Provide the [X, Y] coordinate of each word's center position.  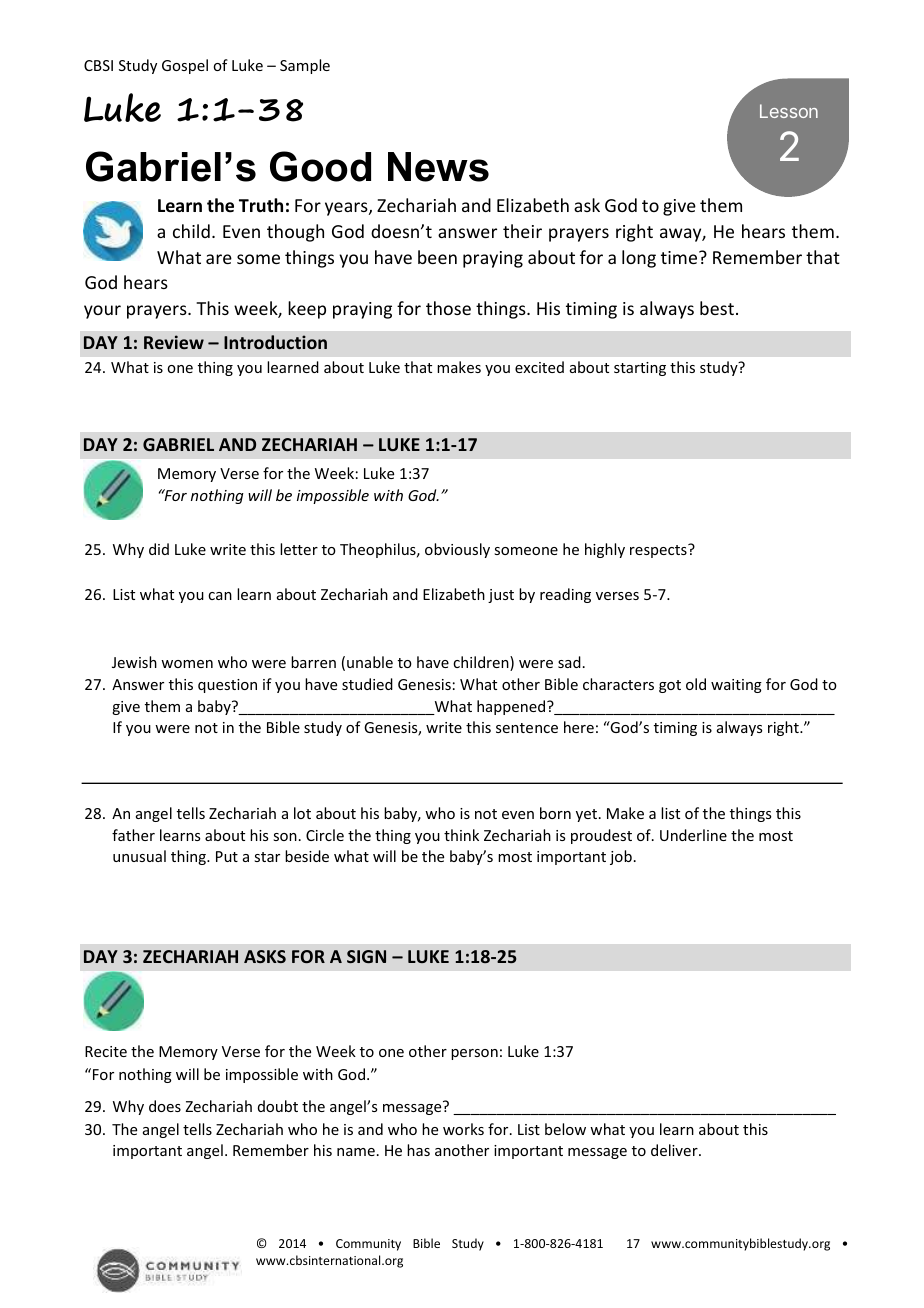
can [220, 596]
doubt [278, 1106]
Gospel [185, 66]
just [501, 596]
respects [659, 551]
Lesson [789, 111]
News [438, 167]
